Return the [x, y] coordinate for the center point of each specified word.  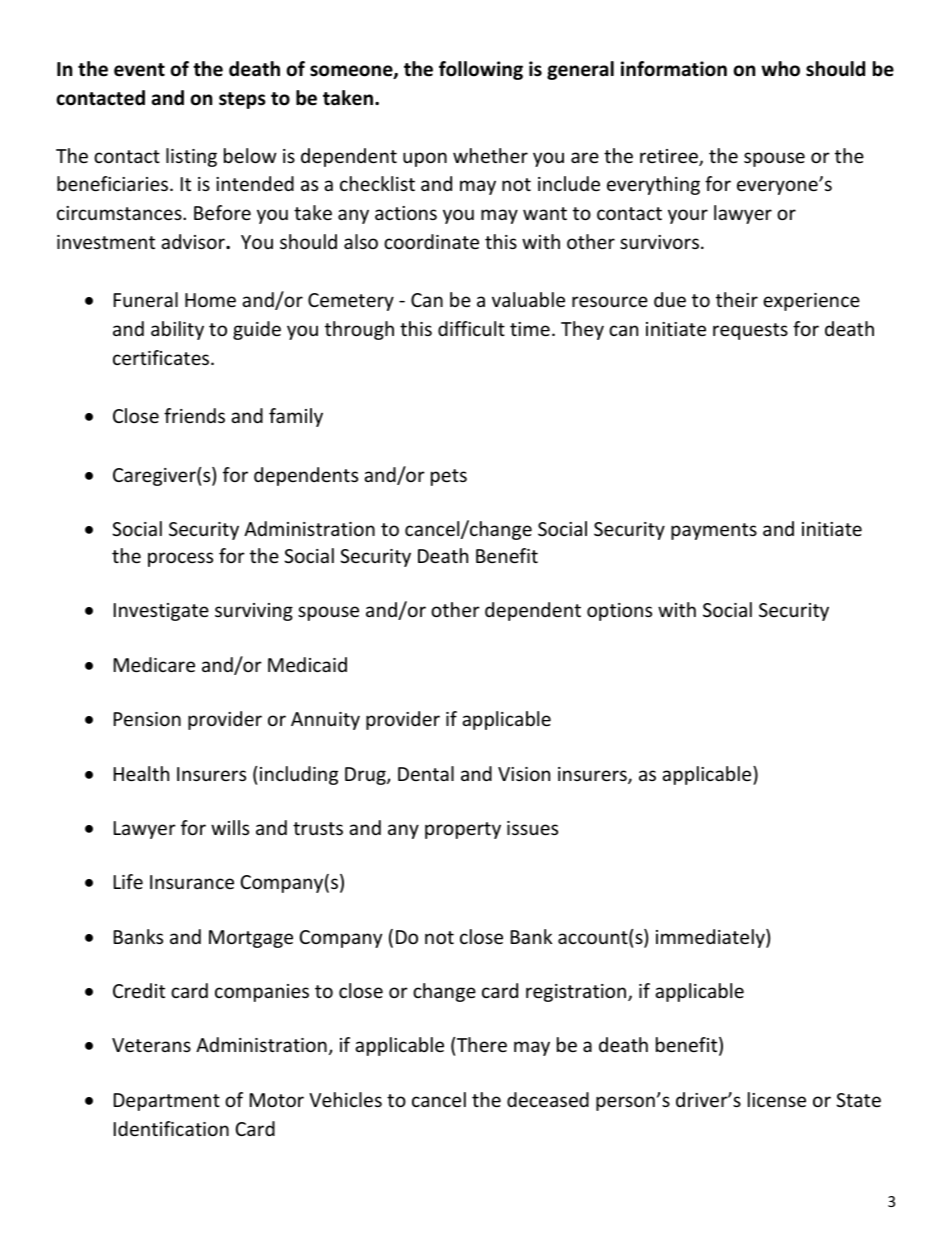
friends [194, 415]
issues [532, 828]
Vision [524, 774]
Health [141, 773]
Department [167, 1102]
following [481, 70]
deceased [548, 1099]
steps [242, 100]
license [777, 1099]
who [780, 69]
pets [449, 477]
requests [750, 331]
